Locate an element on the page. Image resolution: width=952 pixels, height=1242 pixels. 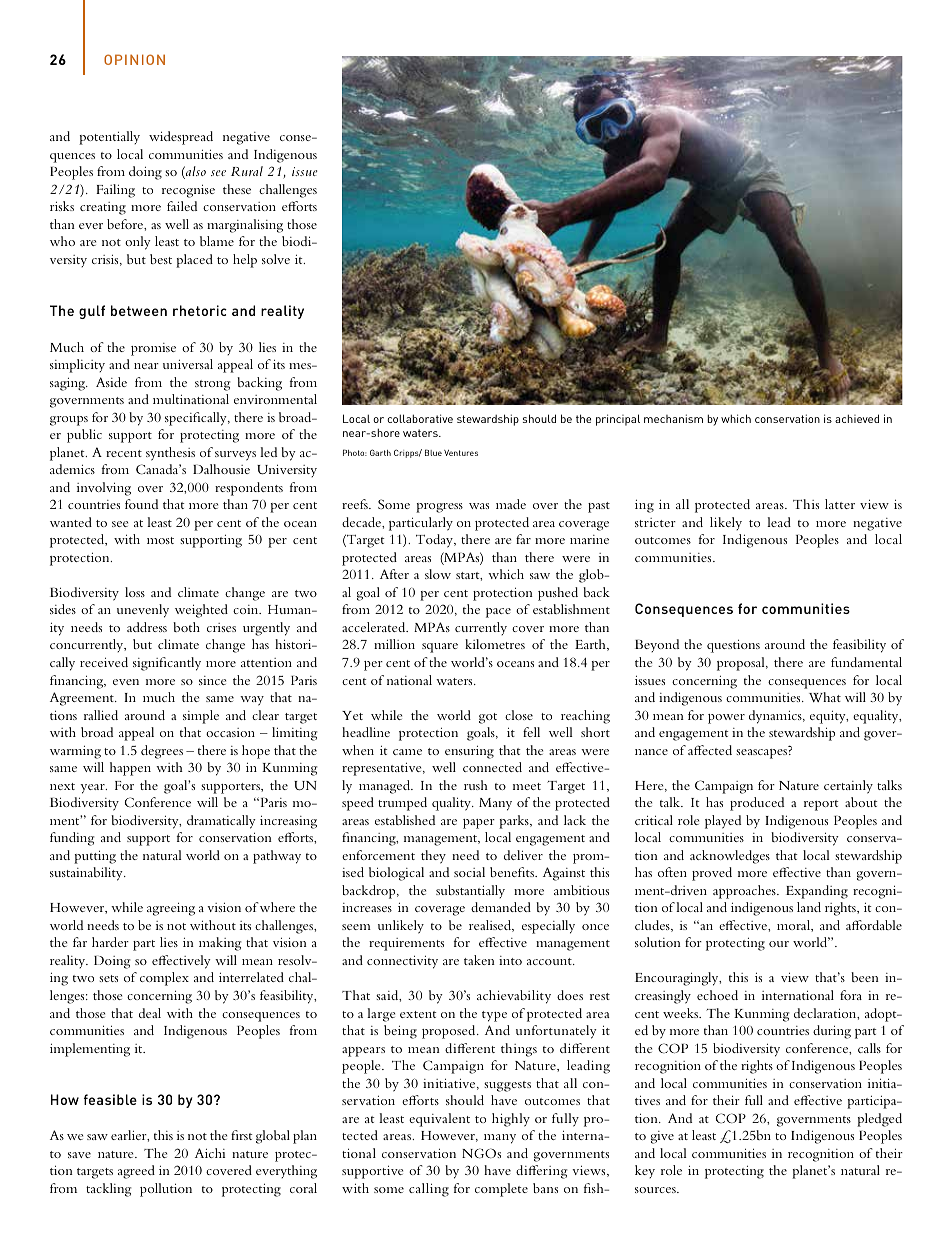
address is located at coordinates (147, 627).
